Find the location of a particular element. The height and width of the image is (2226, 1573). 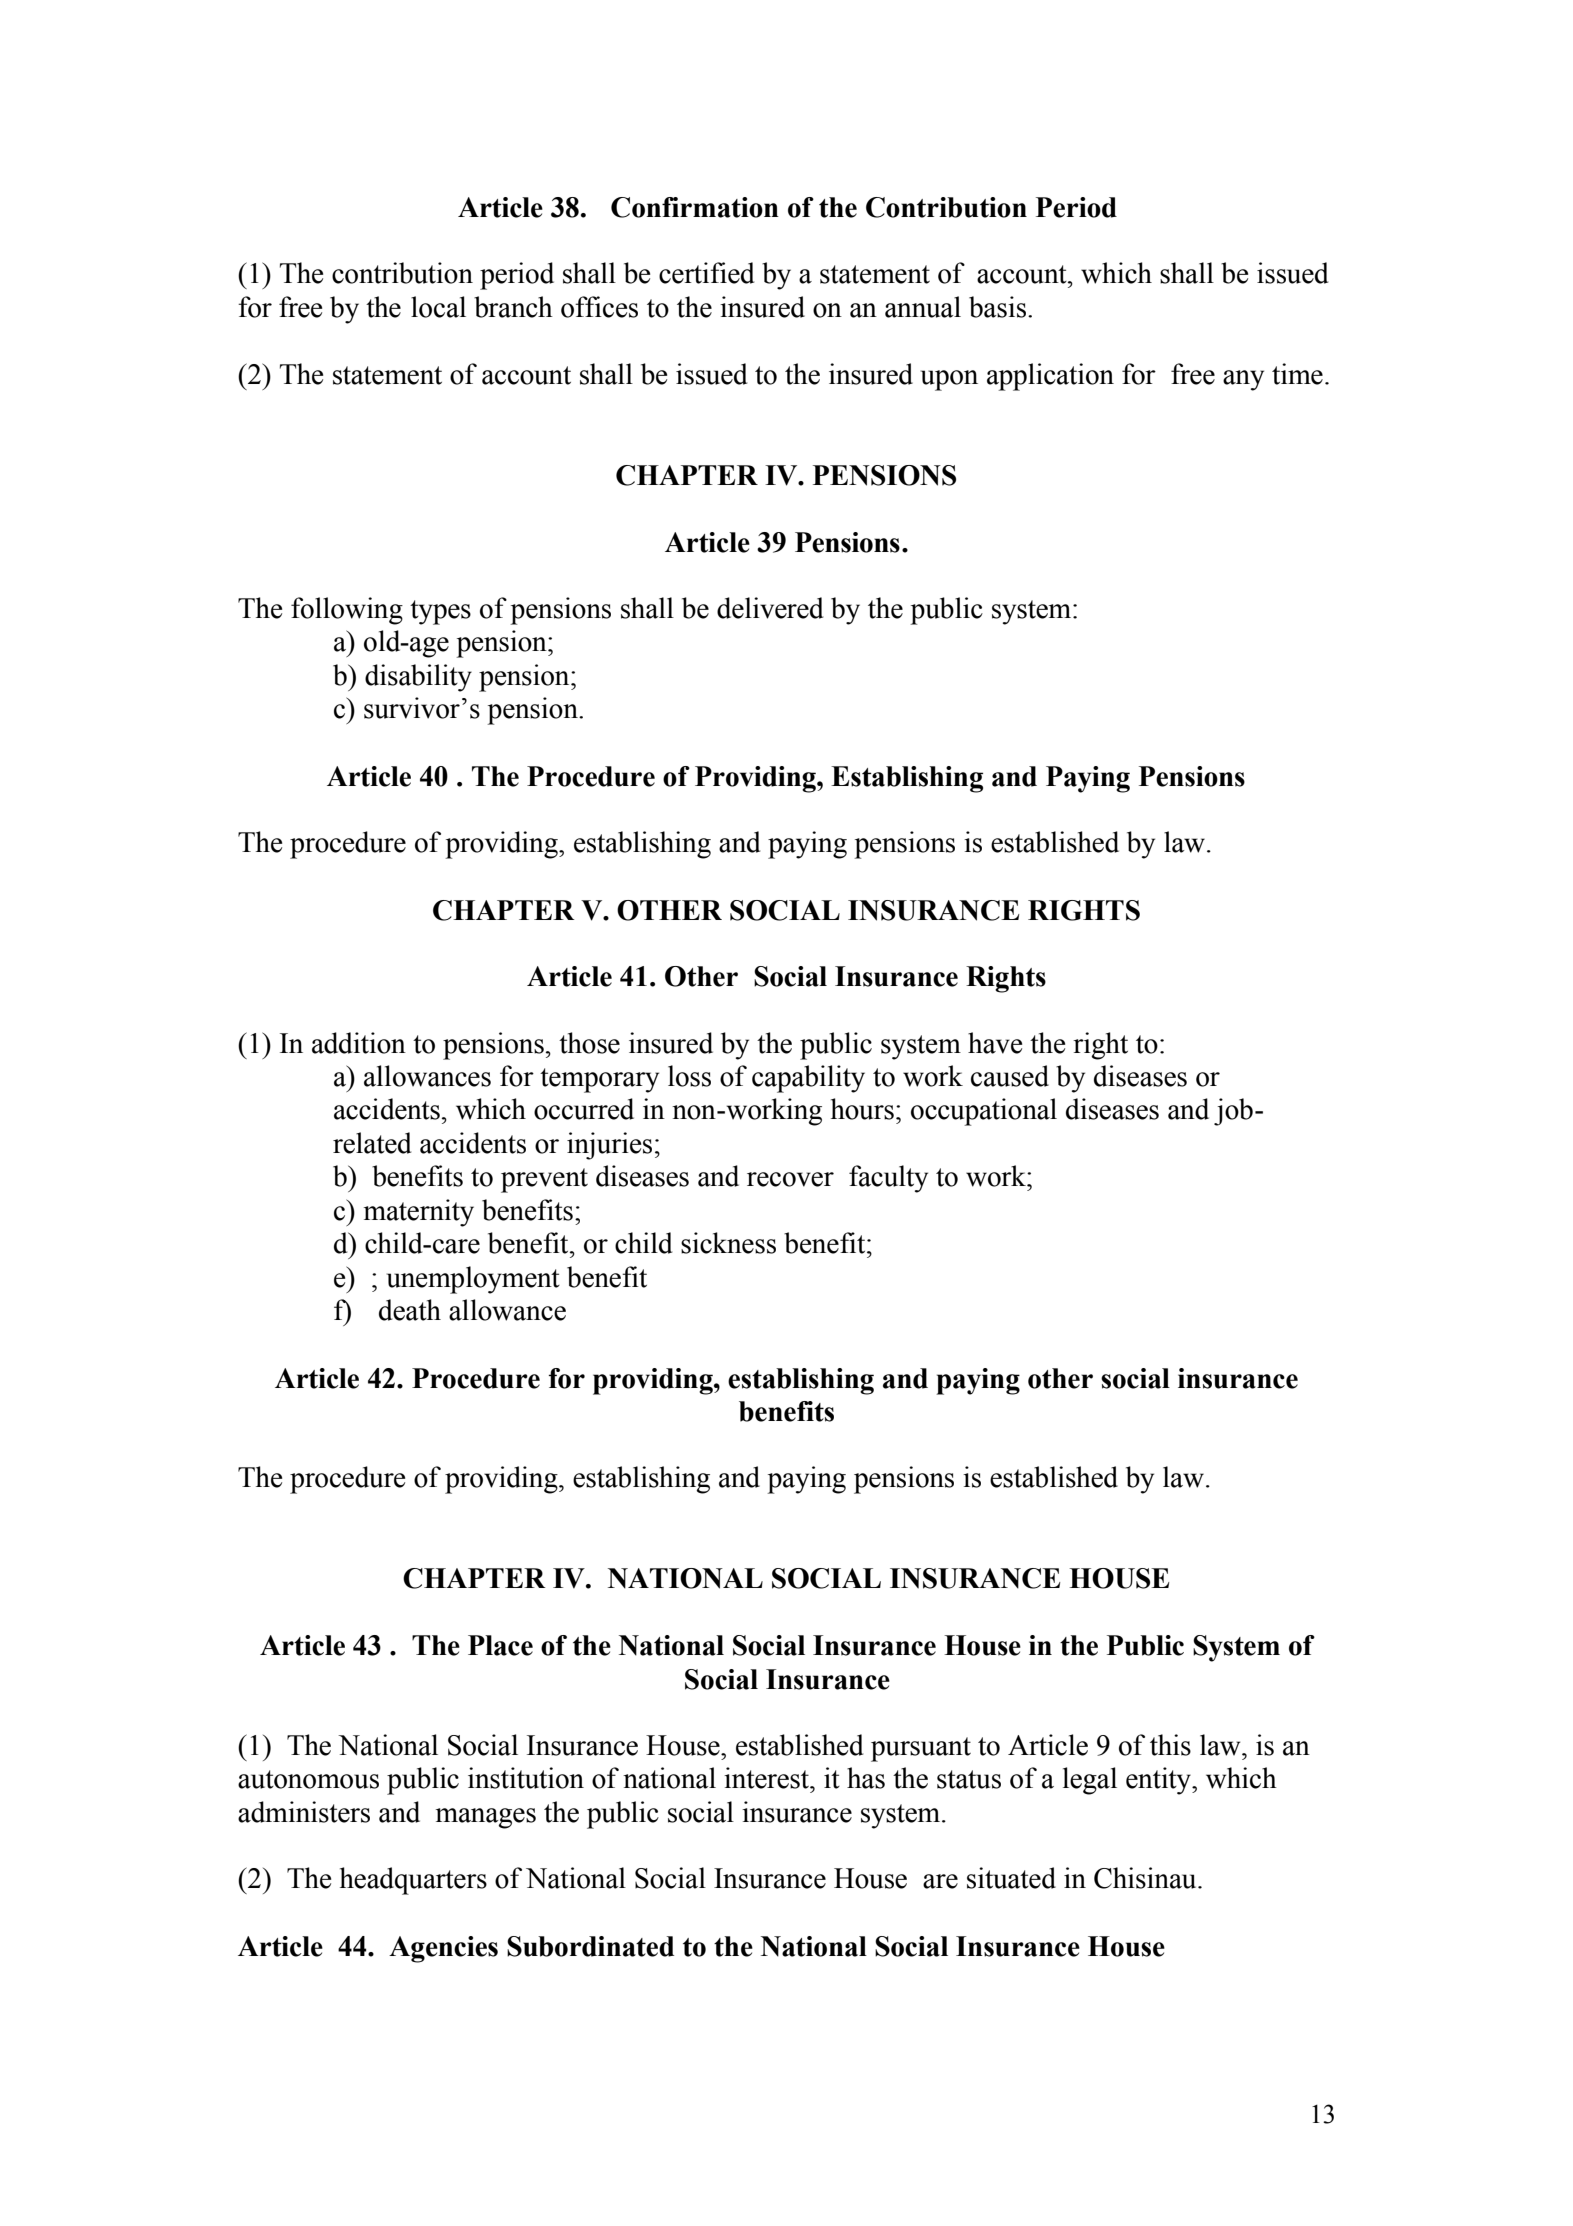

death is located at coordinates (410, 1310).
